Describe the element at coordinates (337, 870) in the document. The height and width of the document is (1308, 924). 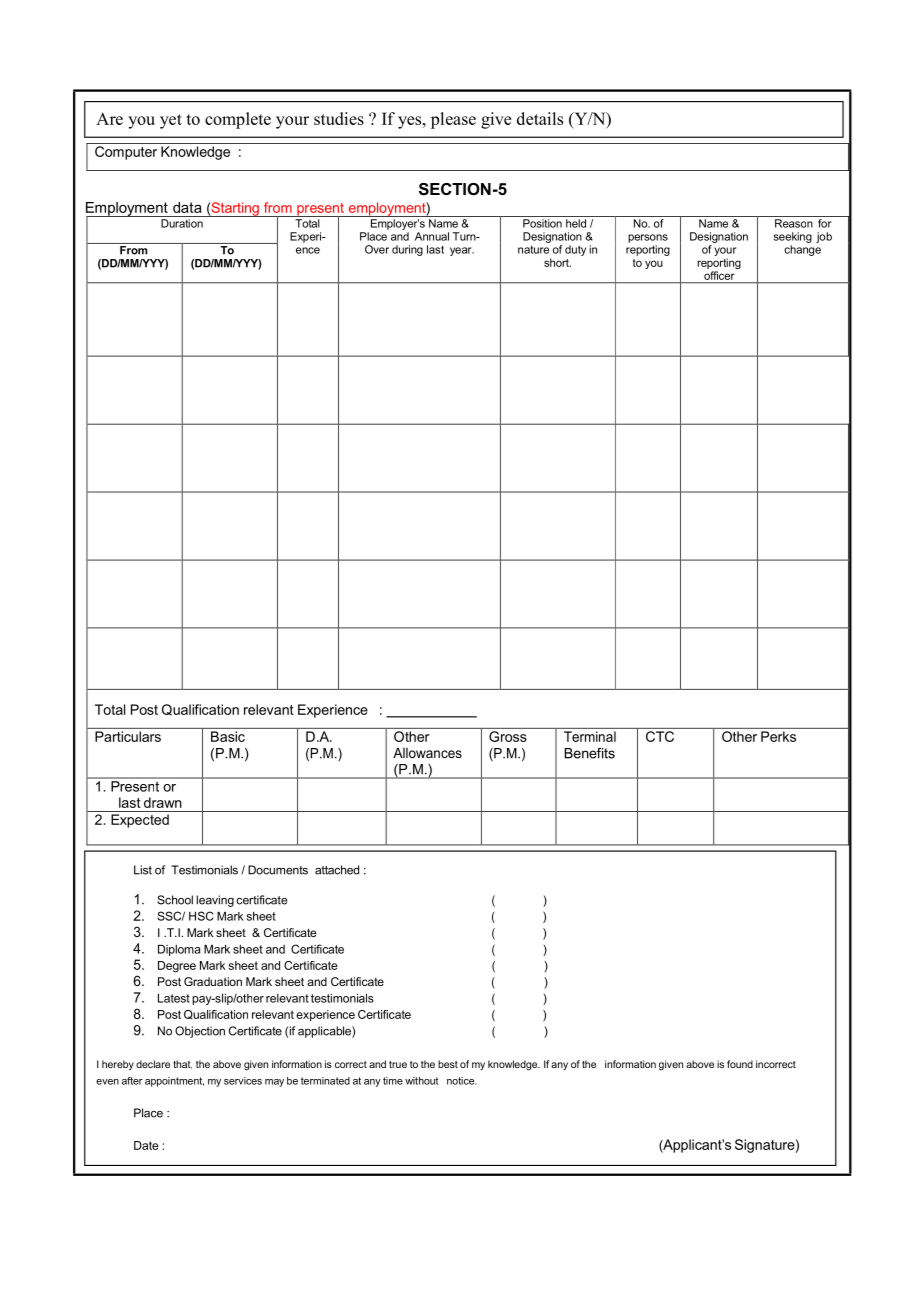
I see `attached` at that location.
